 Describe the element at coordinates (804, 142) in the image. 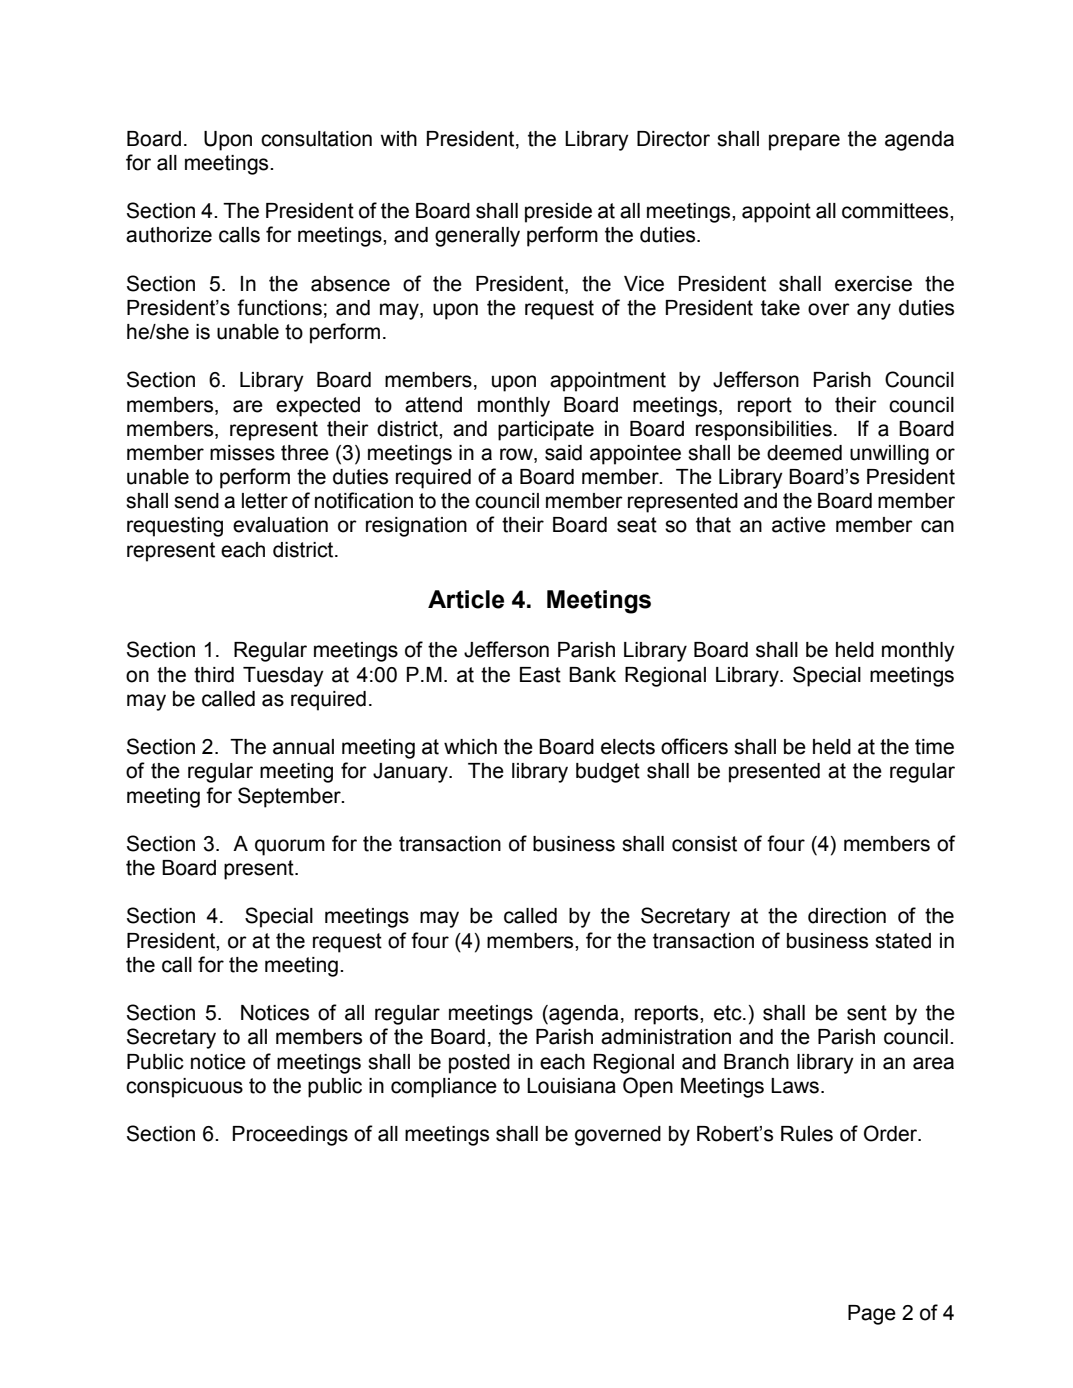

I see `prepare` at that location.
